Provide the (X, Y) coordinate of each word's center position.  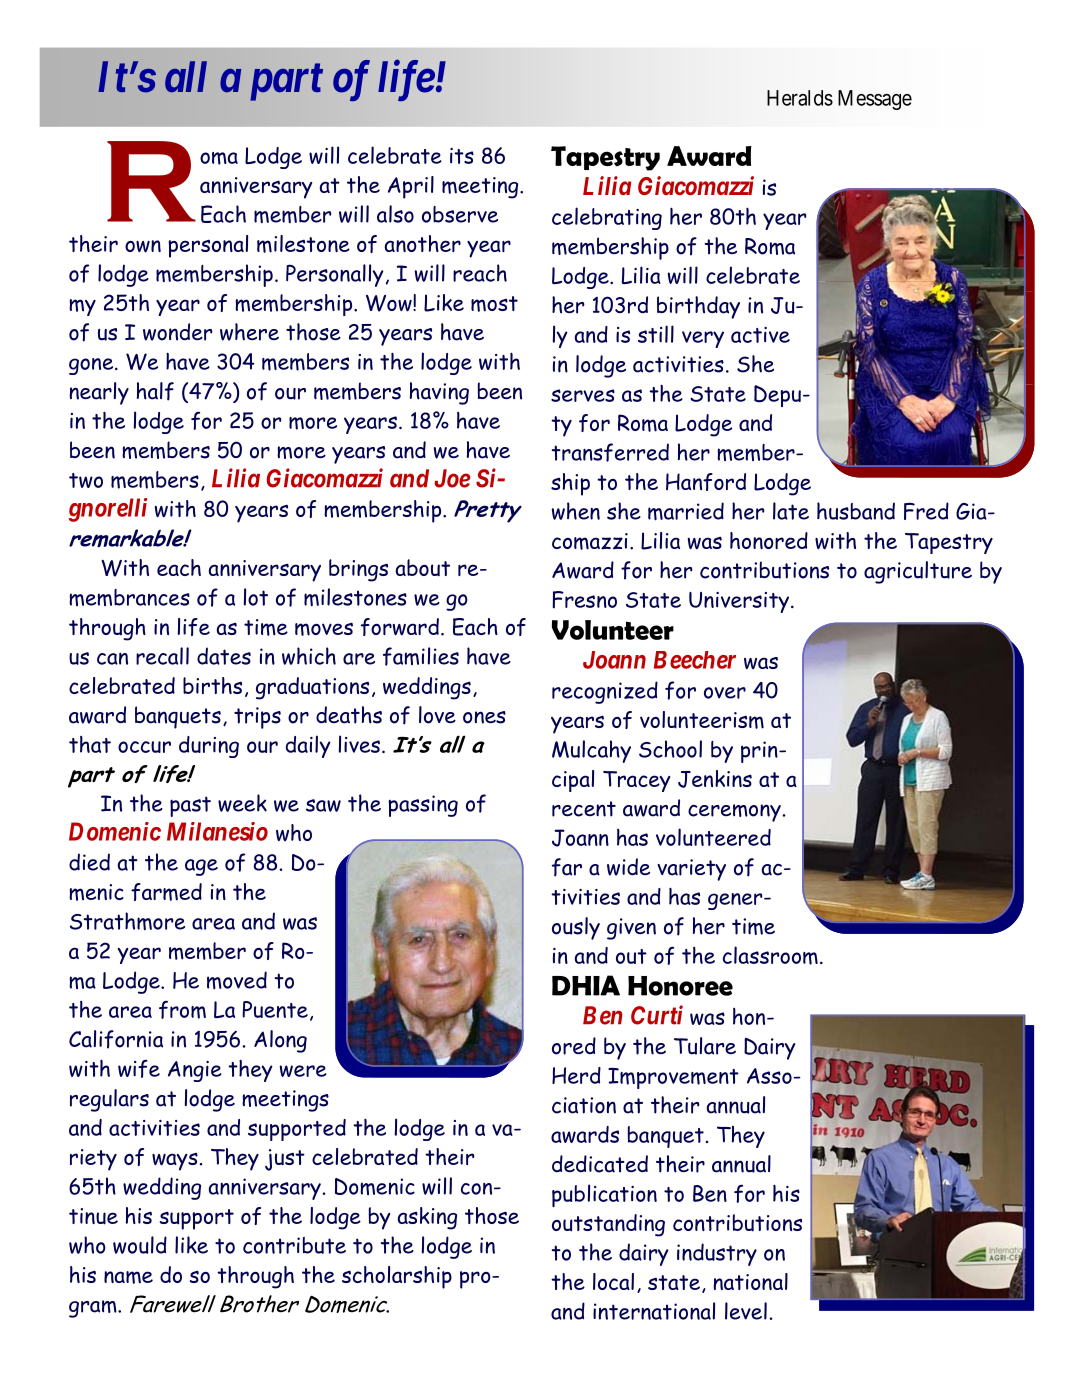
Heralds (800, 98)
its (462, 156)
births (212, 685)
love (437, 715)
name (128, 1277)
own (143, 246)
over (725, 693)
